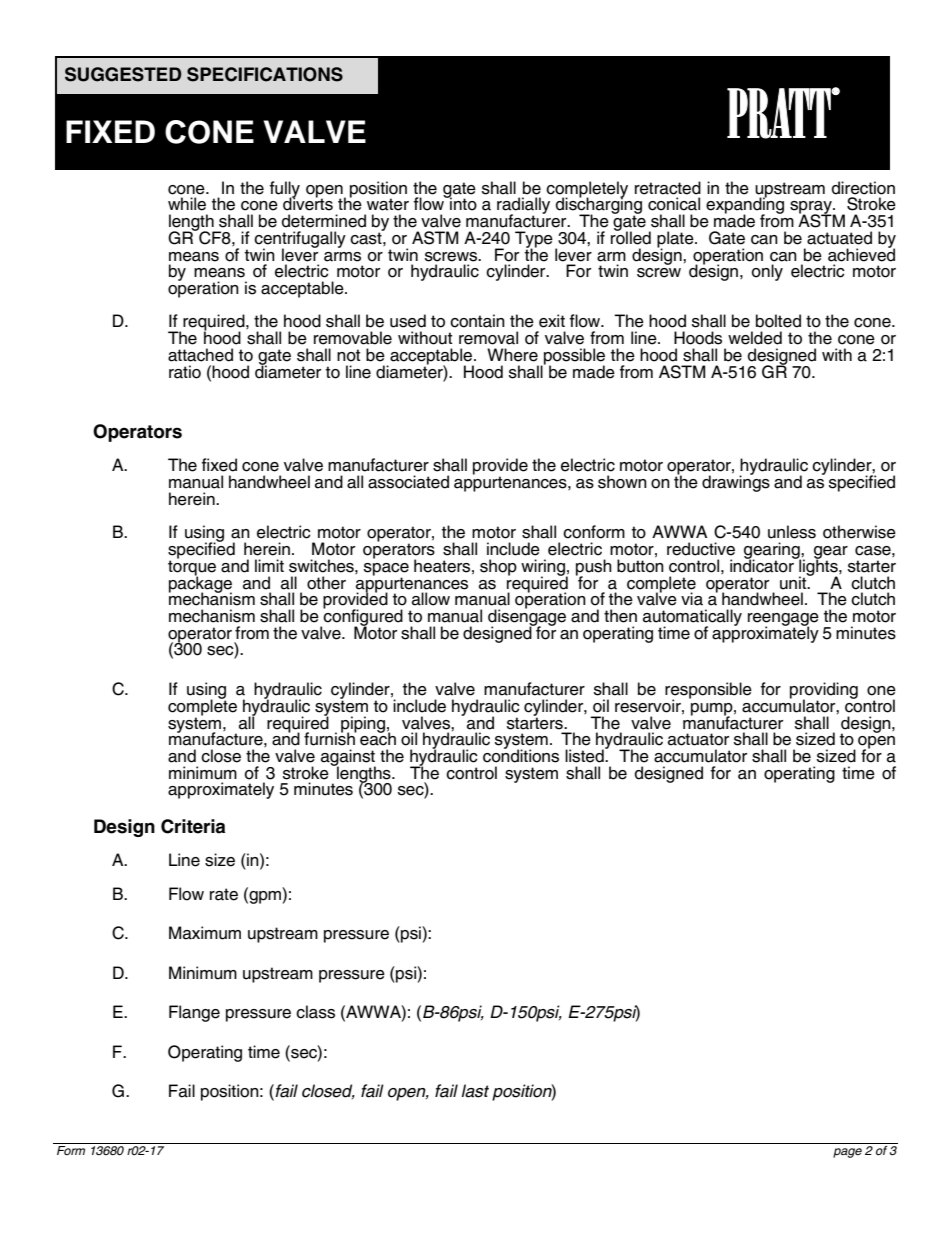  Describe the element at coordinates (462, 203) in the screenshot. I see `into` at that location.
